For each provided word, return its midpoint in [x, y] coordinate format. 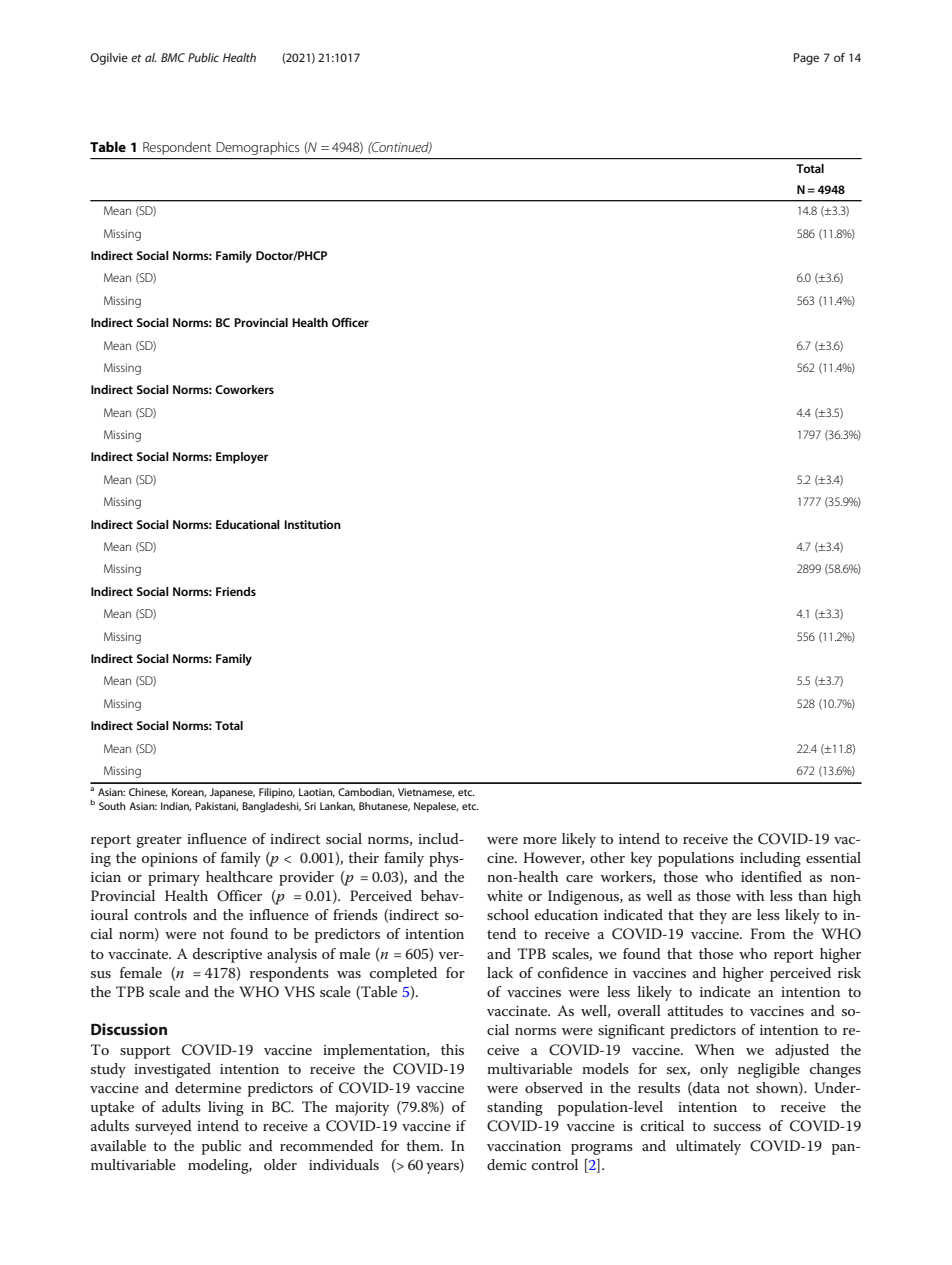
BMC [173, 57]
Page [806, 59]
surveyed [163, 1127]
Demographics [258, 148]
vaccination [524, 1146]
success [737, 1127]
